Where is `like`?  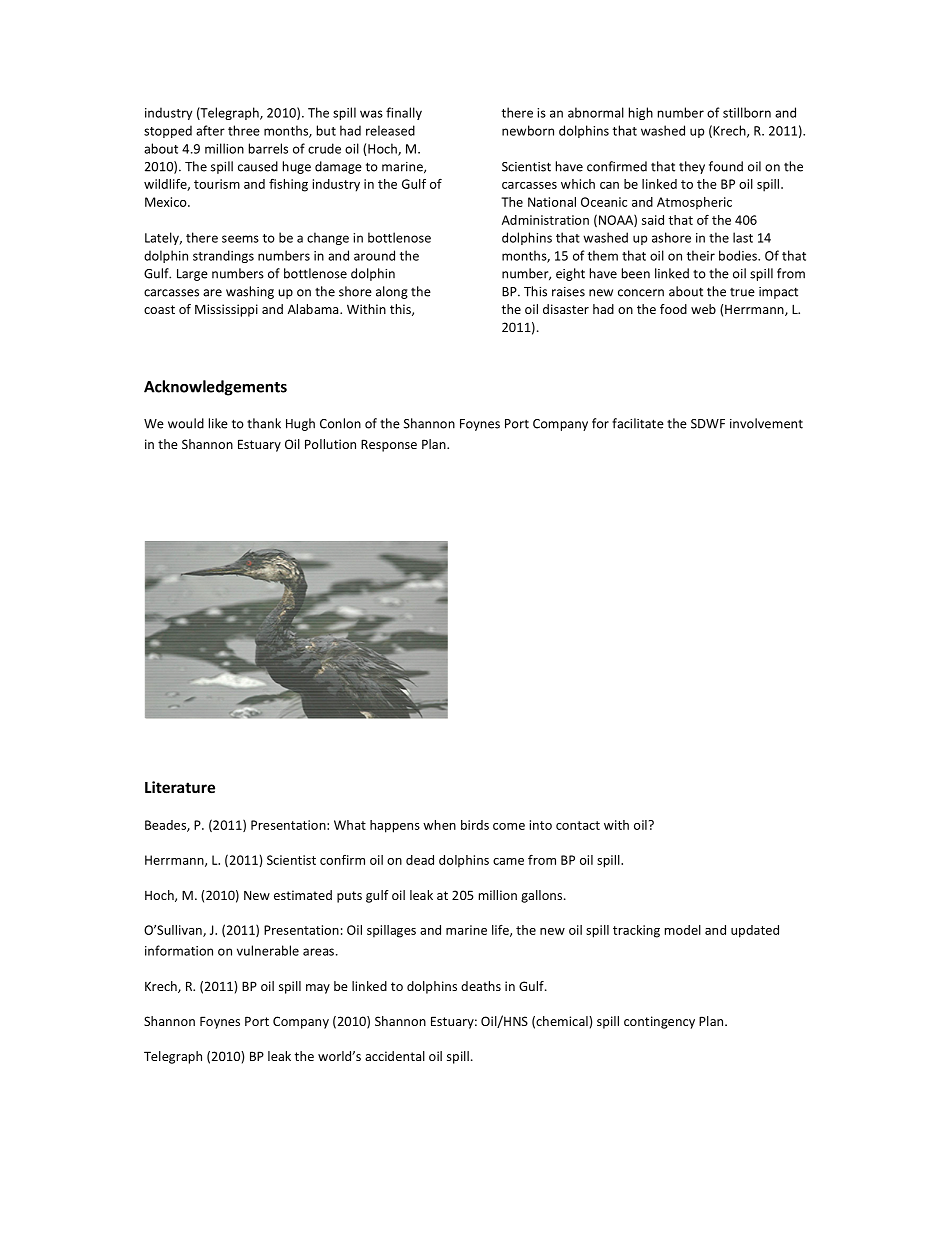 like is located at coordinates (218, 423).
